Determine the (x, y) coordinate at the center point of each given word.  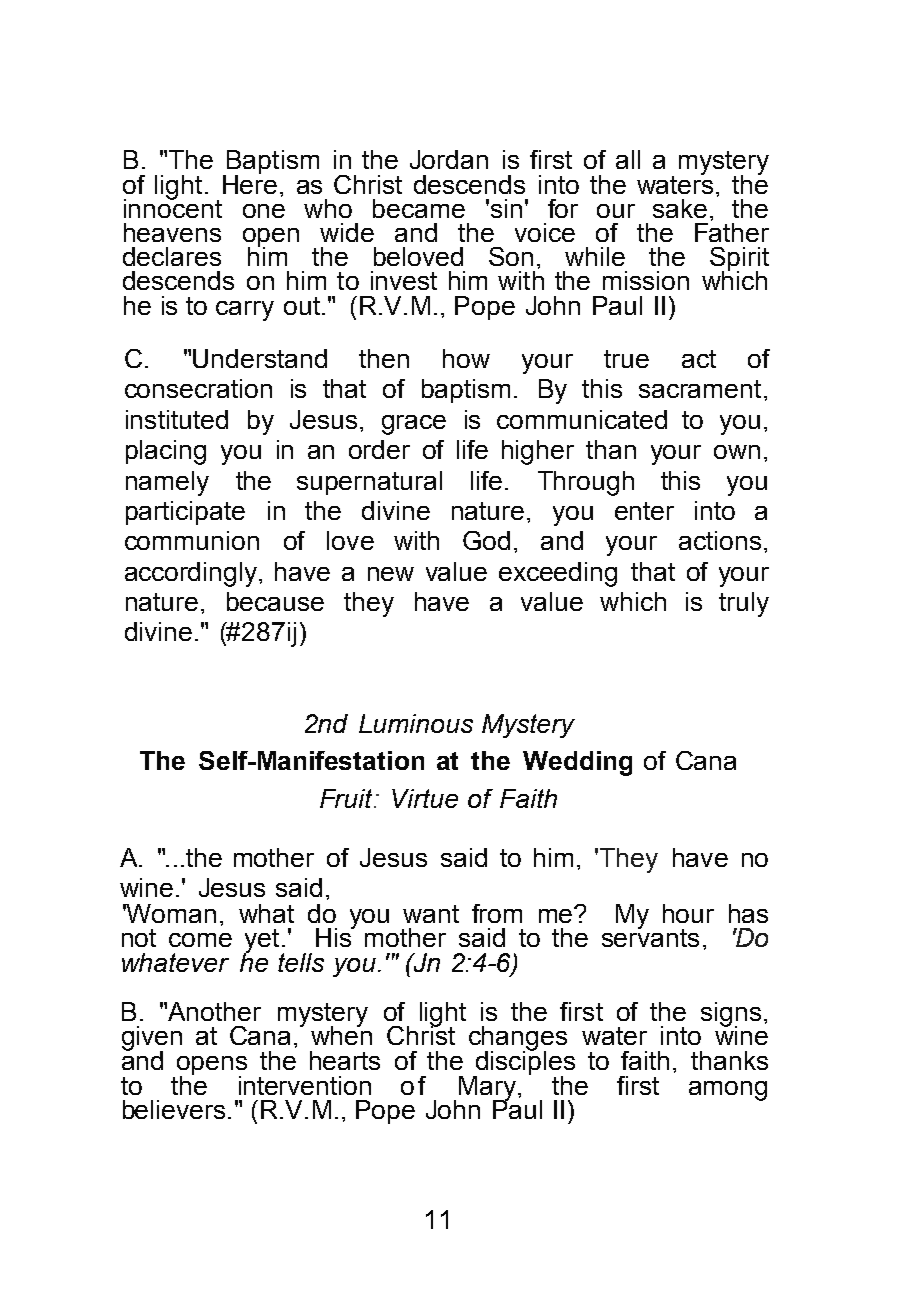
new (391, 574)
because (275, 601)
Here (250, 183)
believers (174, 1109)
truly (744, 604)
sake (680, 208)
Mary (487, 1089)
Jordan (449, 159)
